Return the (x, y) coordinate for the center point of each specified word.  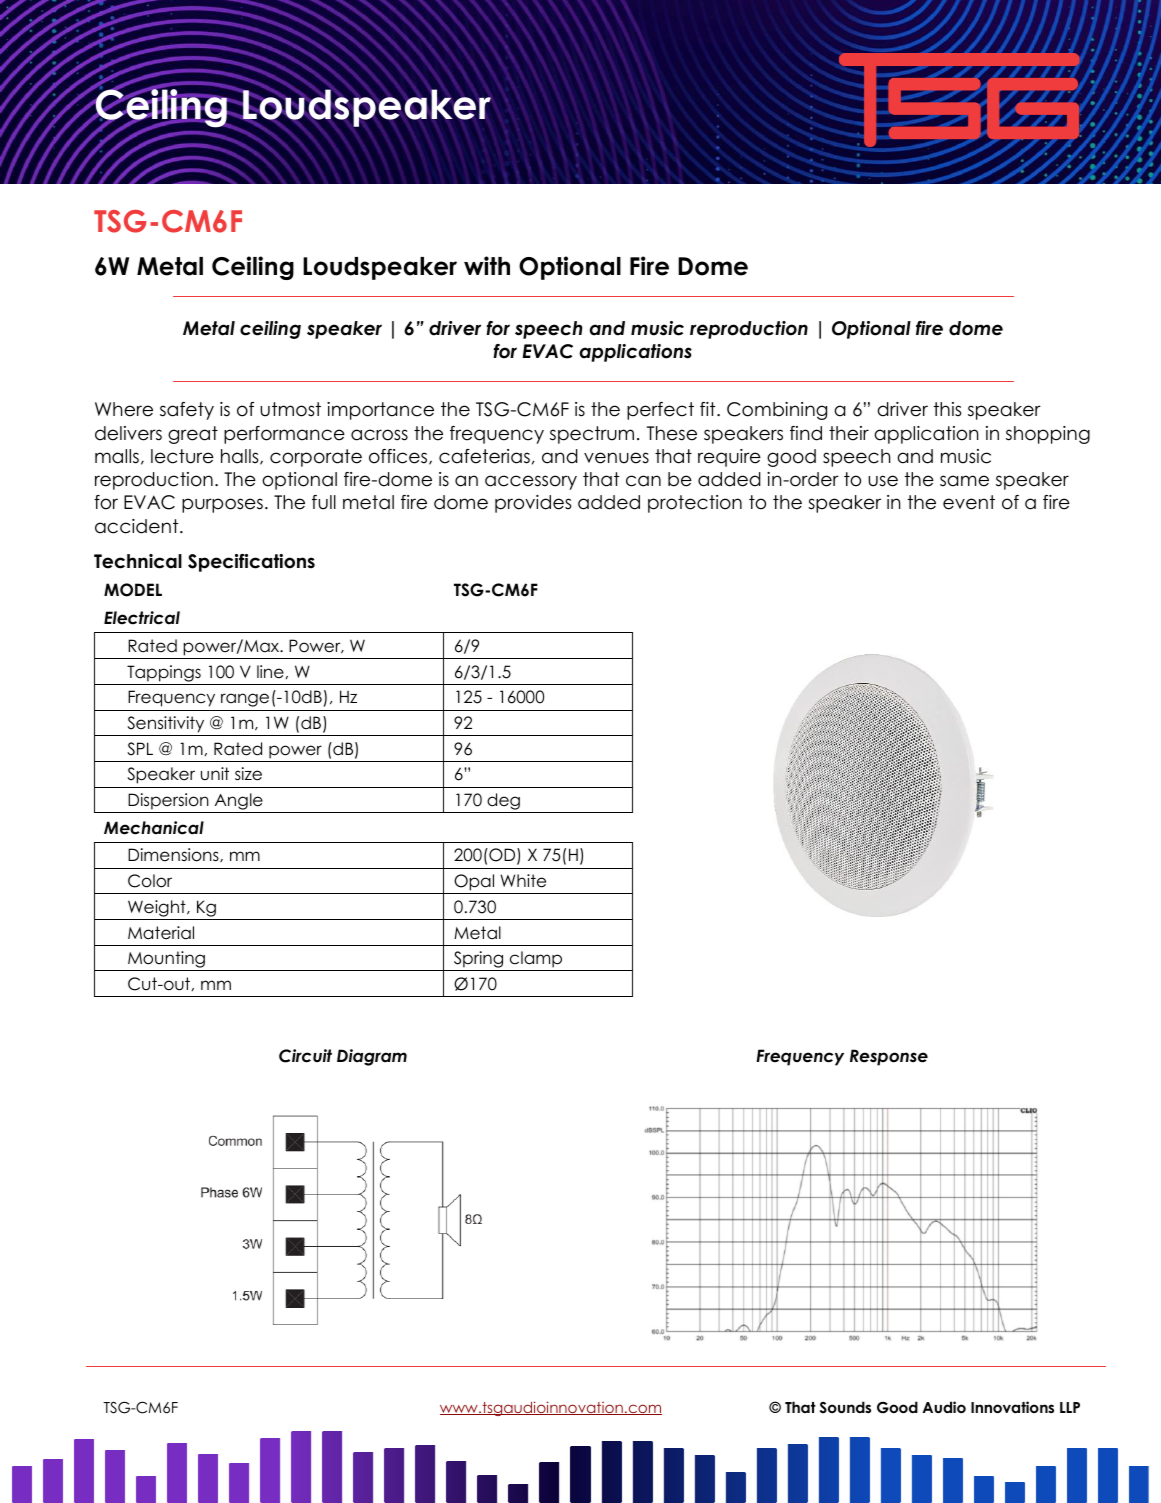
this (948, 409)
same (964, 481)
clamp (536, 961)
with (487, 265)
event (969, 502)
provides (533, 504)
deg (504, 803)
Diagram (372, 1057)
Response (889, 1057)
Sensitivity (165, 724)
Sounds (845, 1407)
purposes (222, 505)
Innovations (1012, 1407)
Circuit (305, 1056)
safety (187, 411)
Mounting (166, 961)
